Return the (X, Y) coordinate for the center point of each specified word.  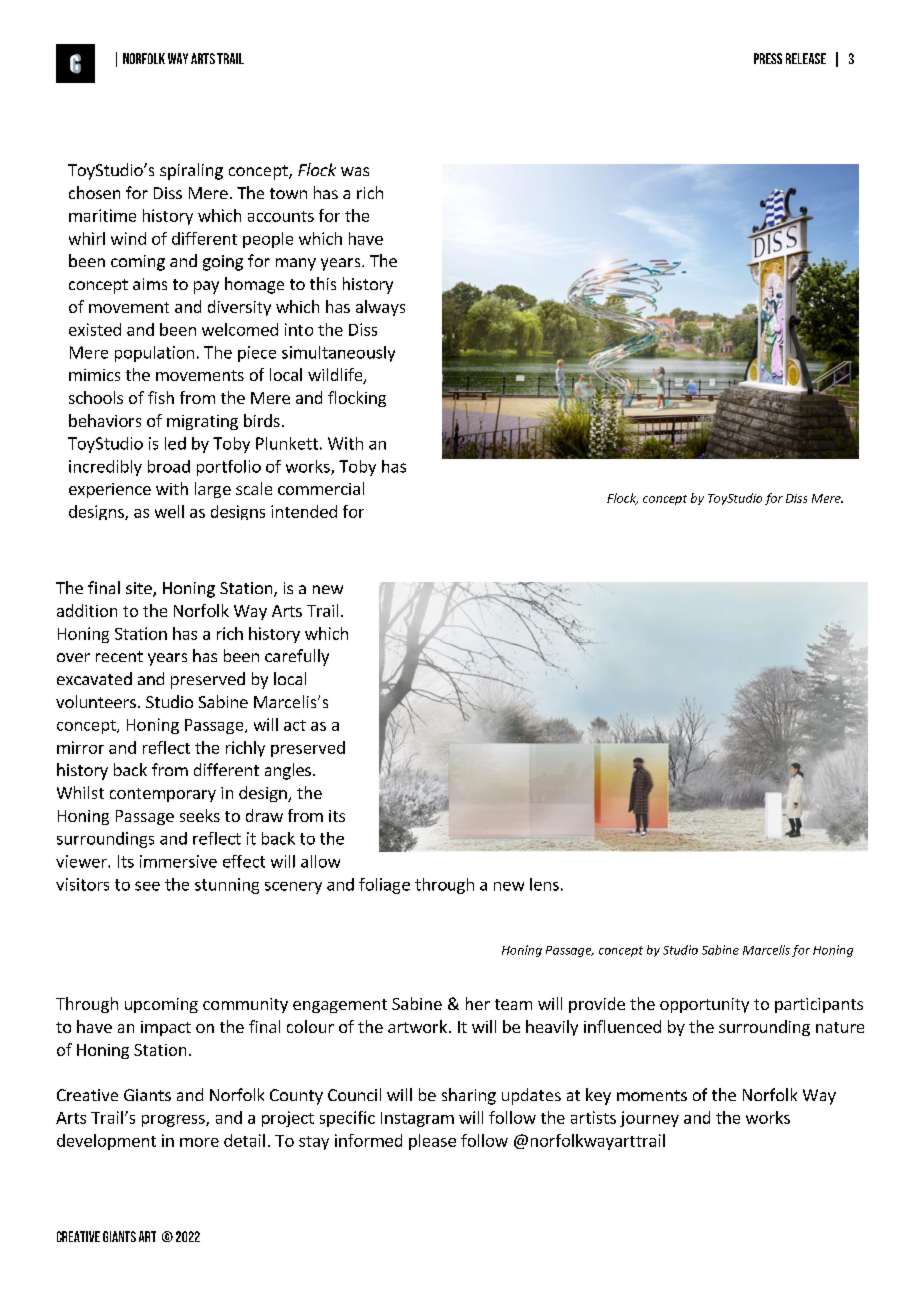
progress (174, 1121)
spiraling (191, 171)
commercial (321, 488)
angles (288, 771)
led (175, 443)
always (380, 308)
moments (652, 1095)
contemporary (163, 795)
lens (544, 884)
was (355, 171)
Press (768, 58)
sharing (469, 1096)
